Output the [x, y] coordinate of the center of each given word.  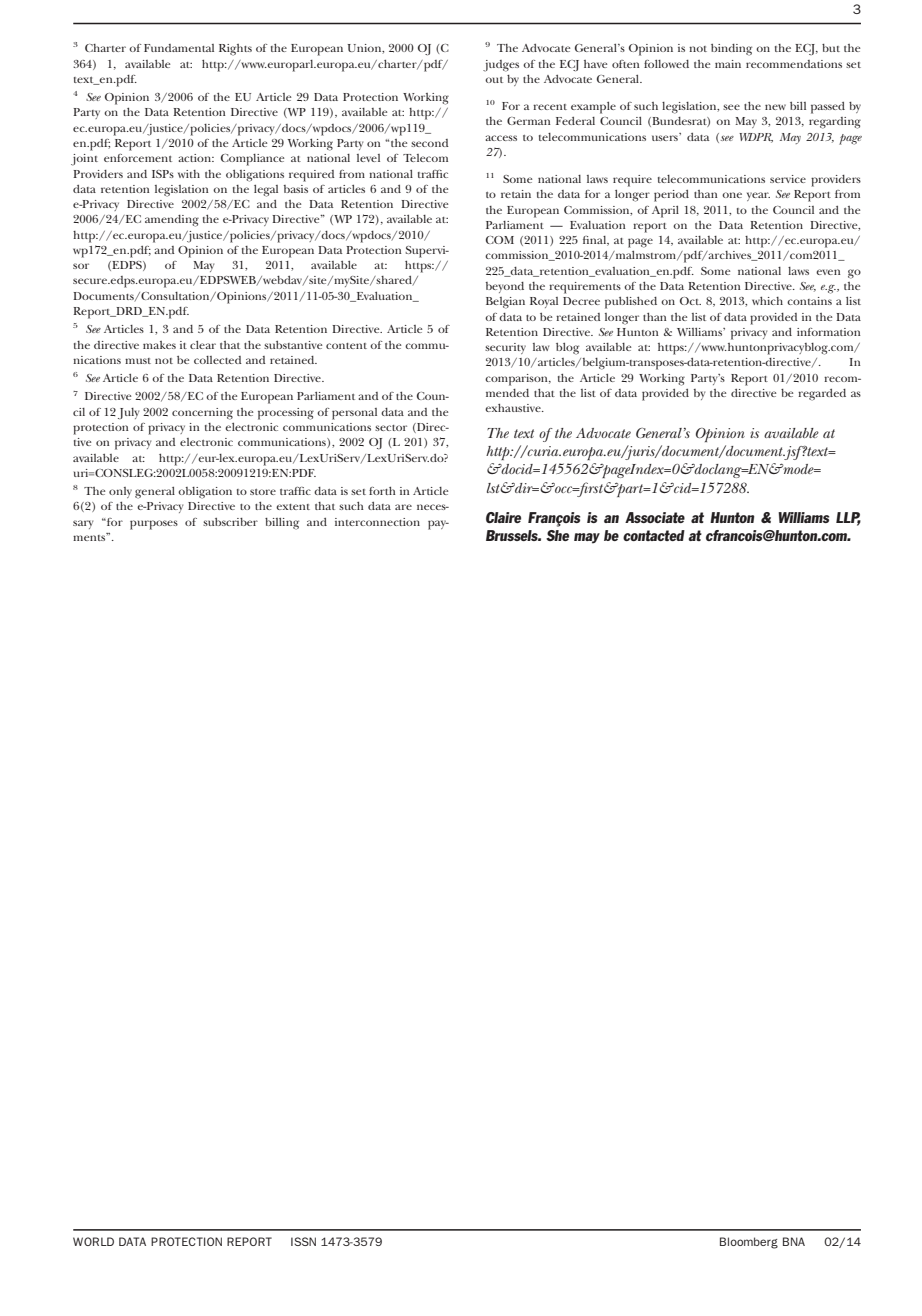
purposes [154, 525]
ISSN [303, 1241]
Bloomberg [749, 1243]
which [767, 301]
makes [159, 345]
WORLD [93, 1241]
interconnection [377, 522]
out [494, 80]
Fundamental [179, 48]
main [728, 64]
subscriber [230, 522]
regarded [822, 395]
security [505, 348]
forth [382, 491]
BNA [794, 1241]
